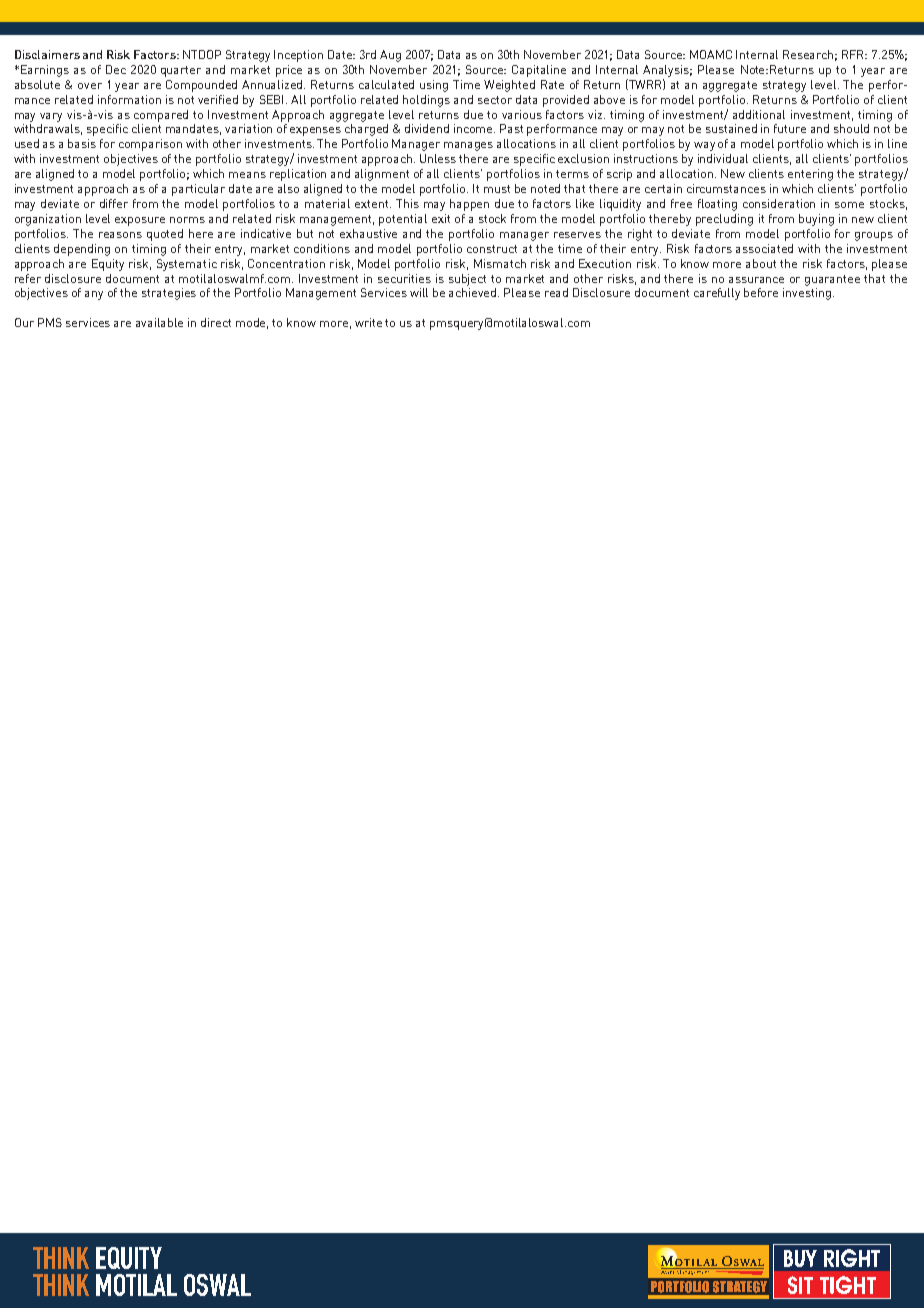 The height and width of the page is (1308, 924). What do you see at coordinates (441, 218) in the page?
I see `exit` at bounding box center [441, 218].
